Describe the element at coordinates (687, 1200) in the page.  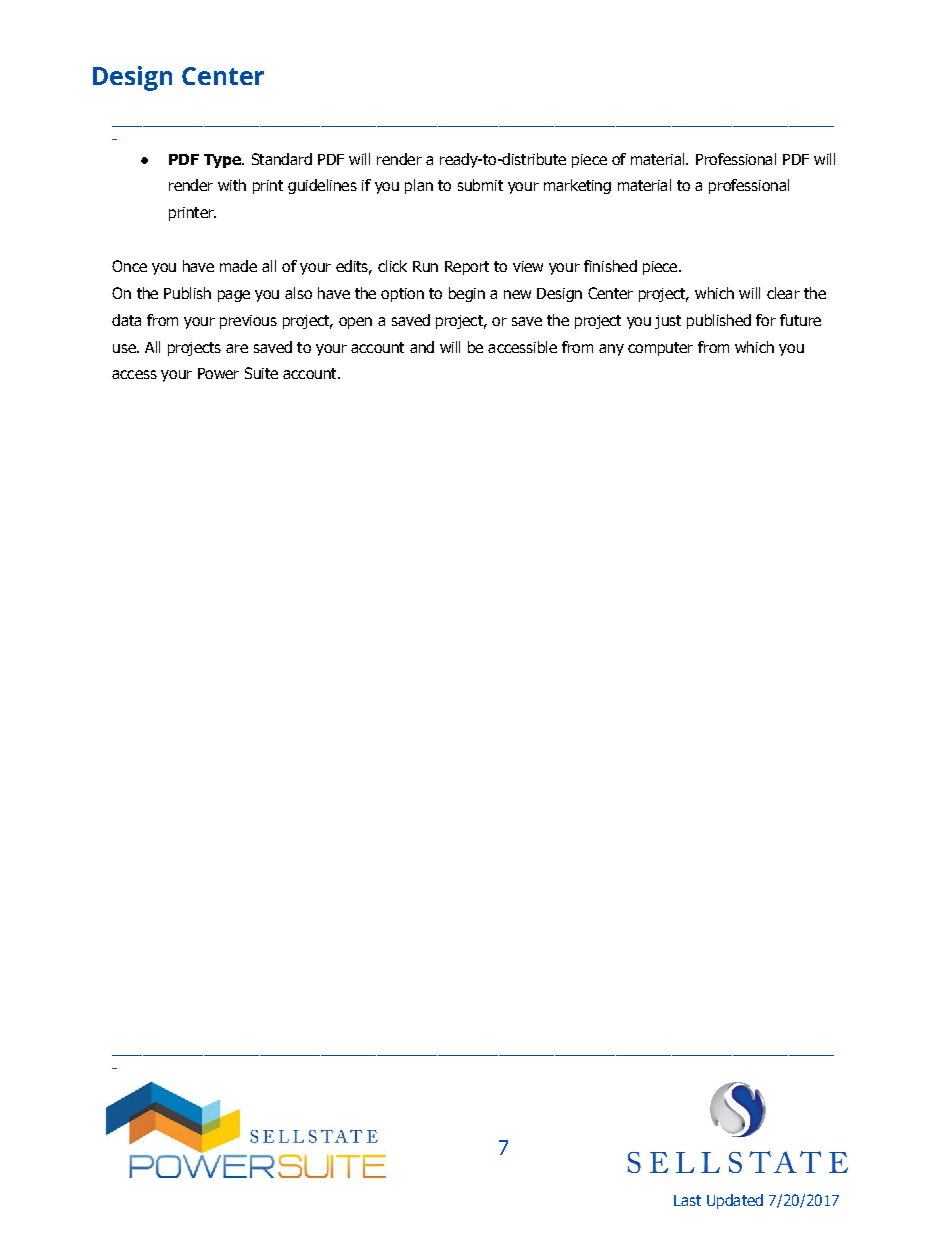
I see `Last` at that location.
